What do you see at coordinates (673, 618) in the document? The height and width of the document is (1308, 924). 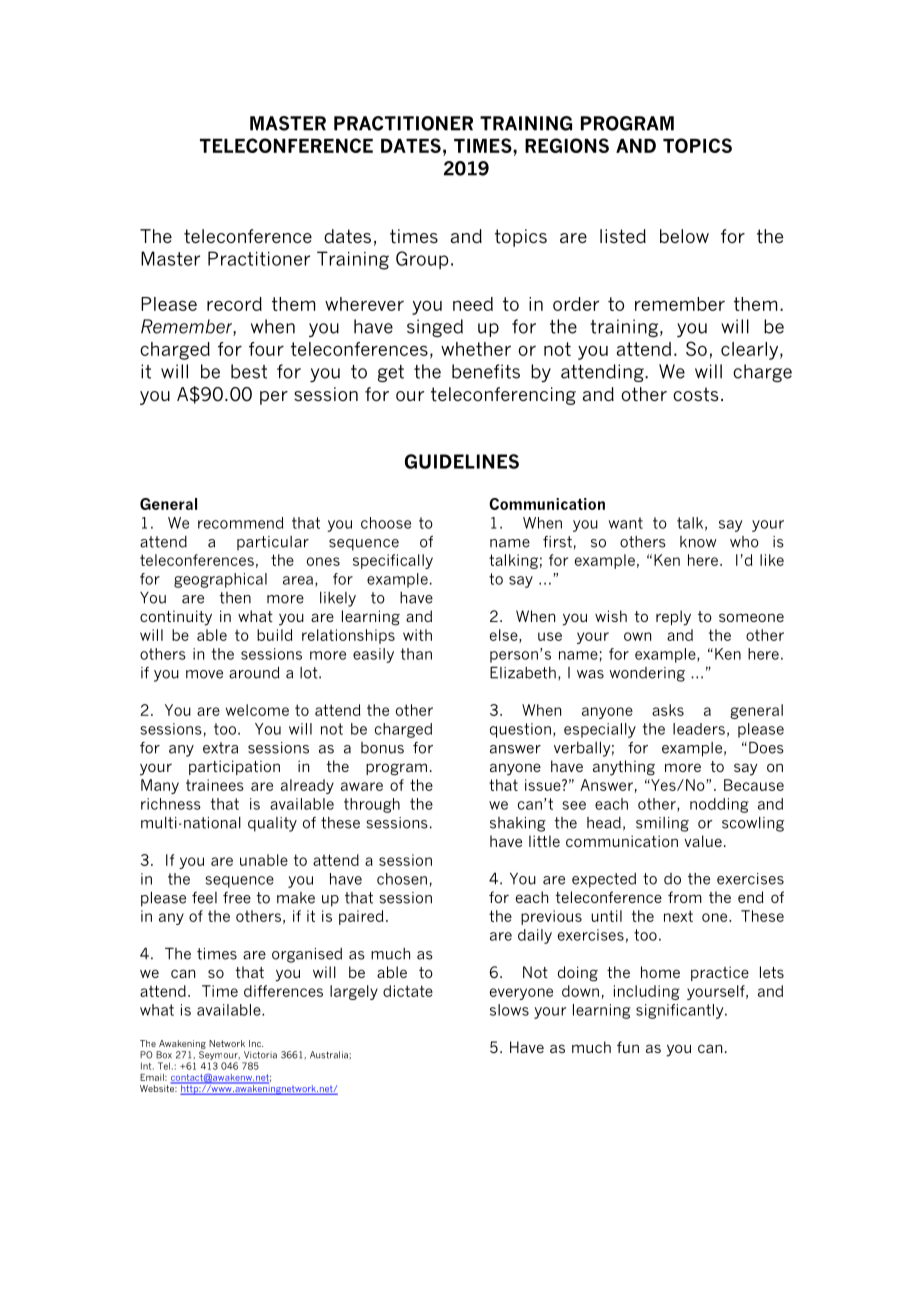 I see `reply` at bounding box center [673, 618].
